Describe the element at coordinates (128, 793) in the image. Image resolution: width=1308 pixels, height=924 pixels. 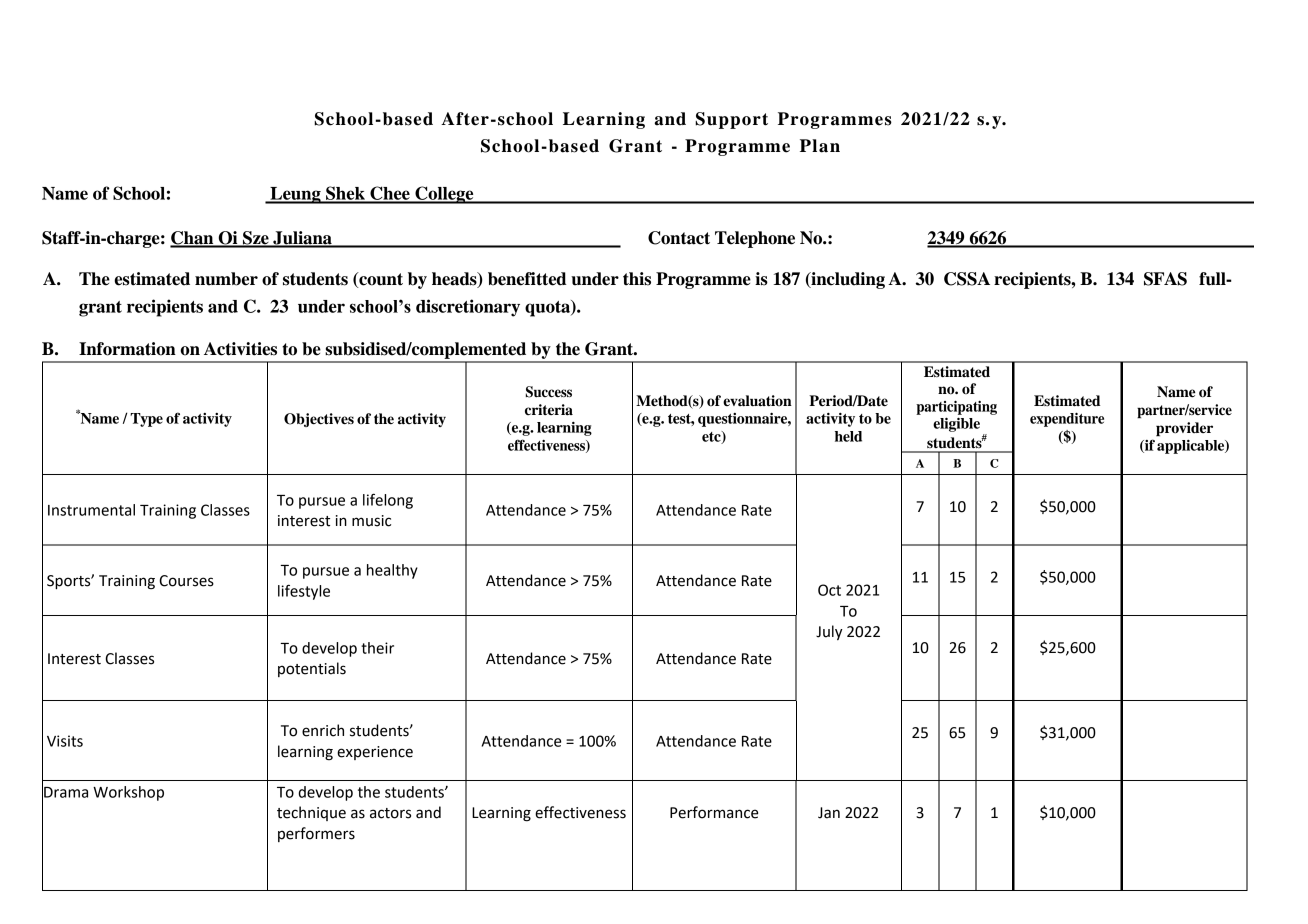
I see `Workshop` at that location.
